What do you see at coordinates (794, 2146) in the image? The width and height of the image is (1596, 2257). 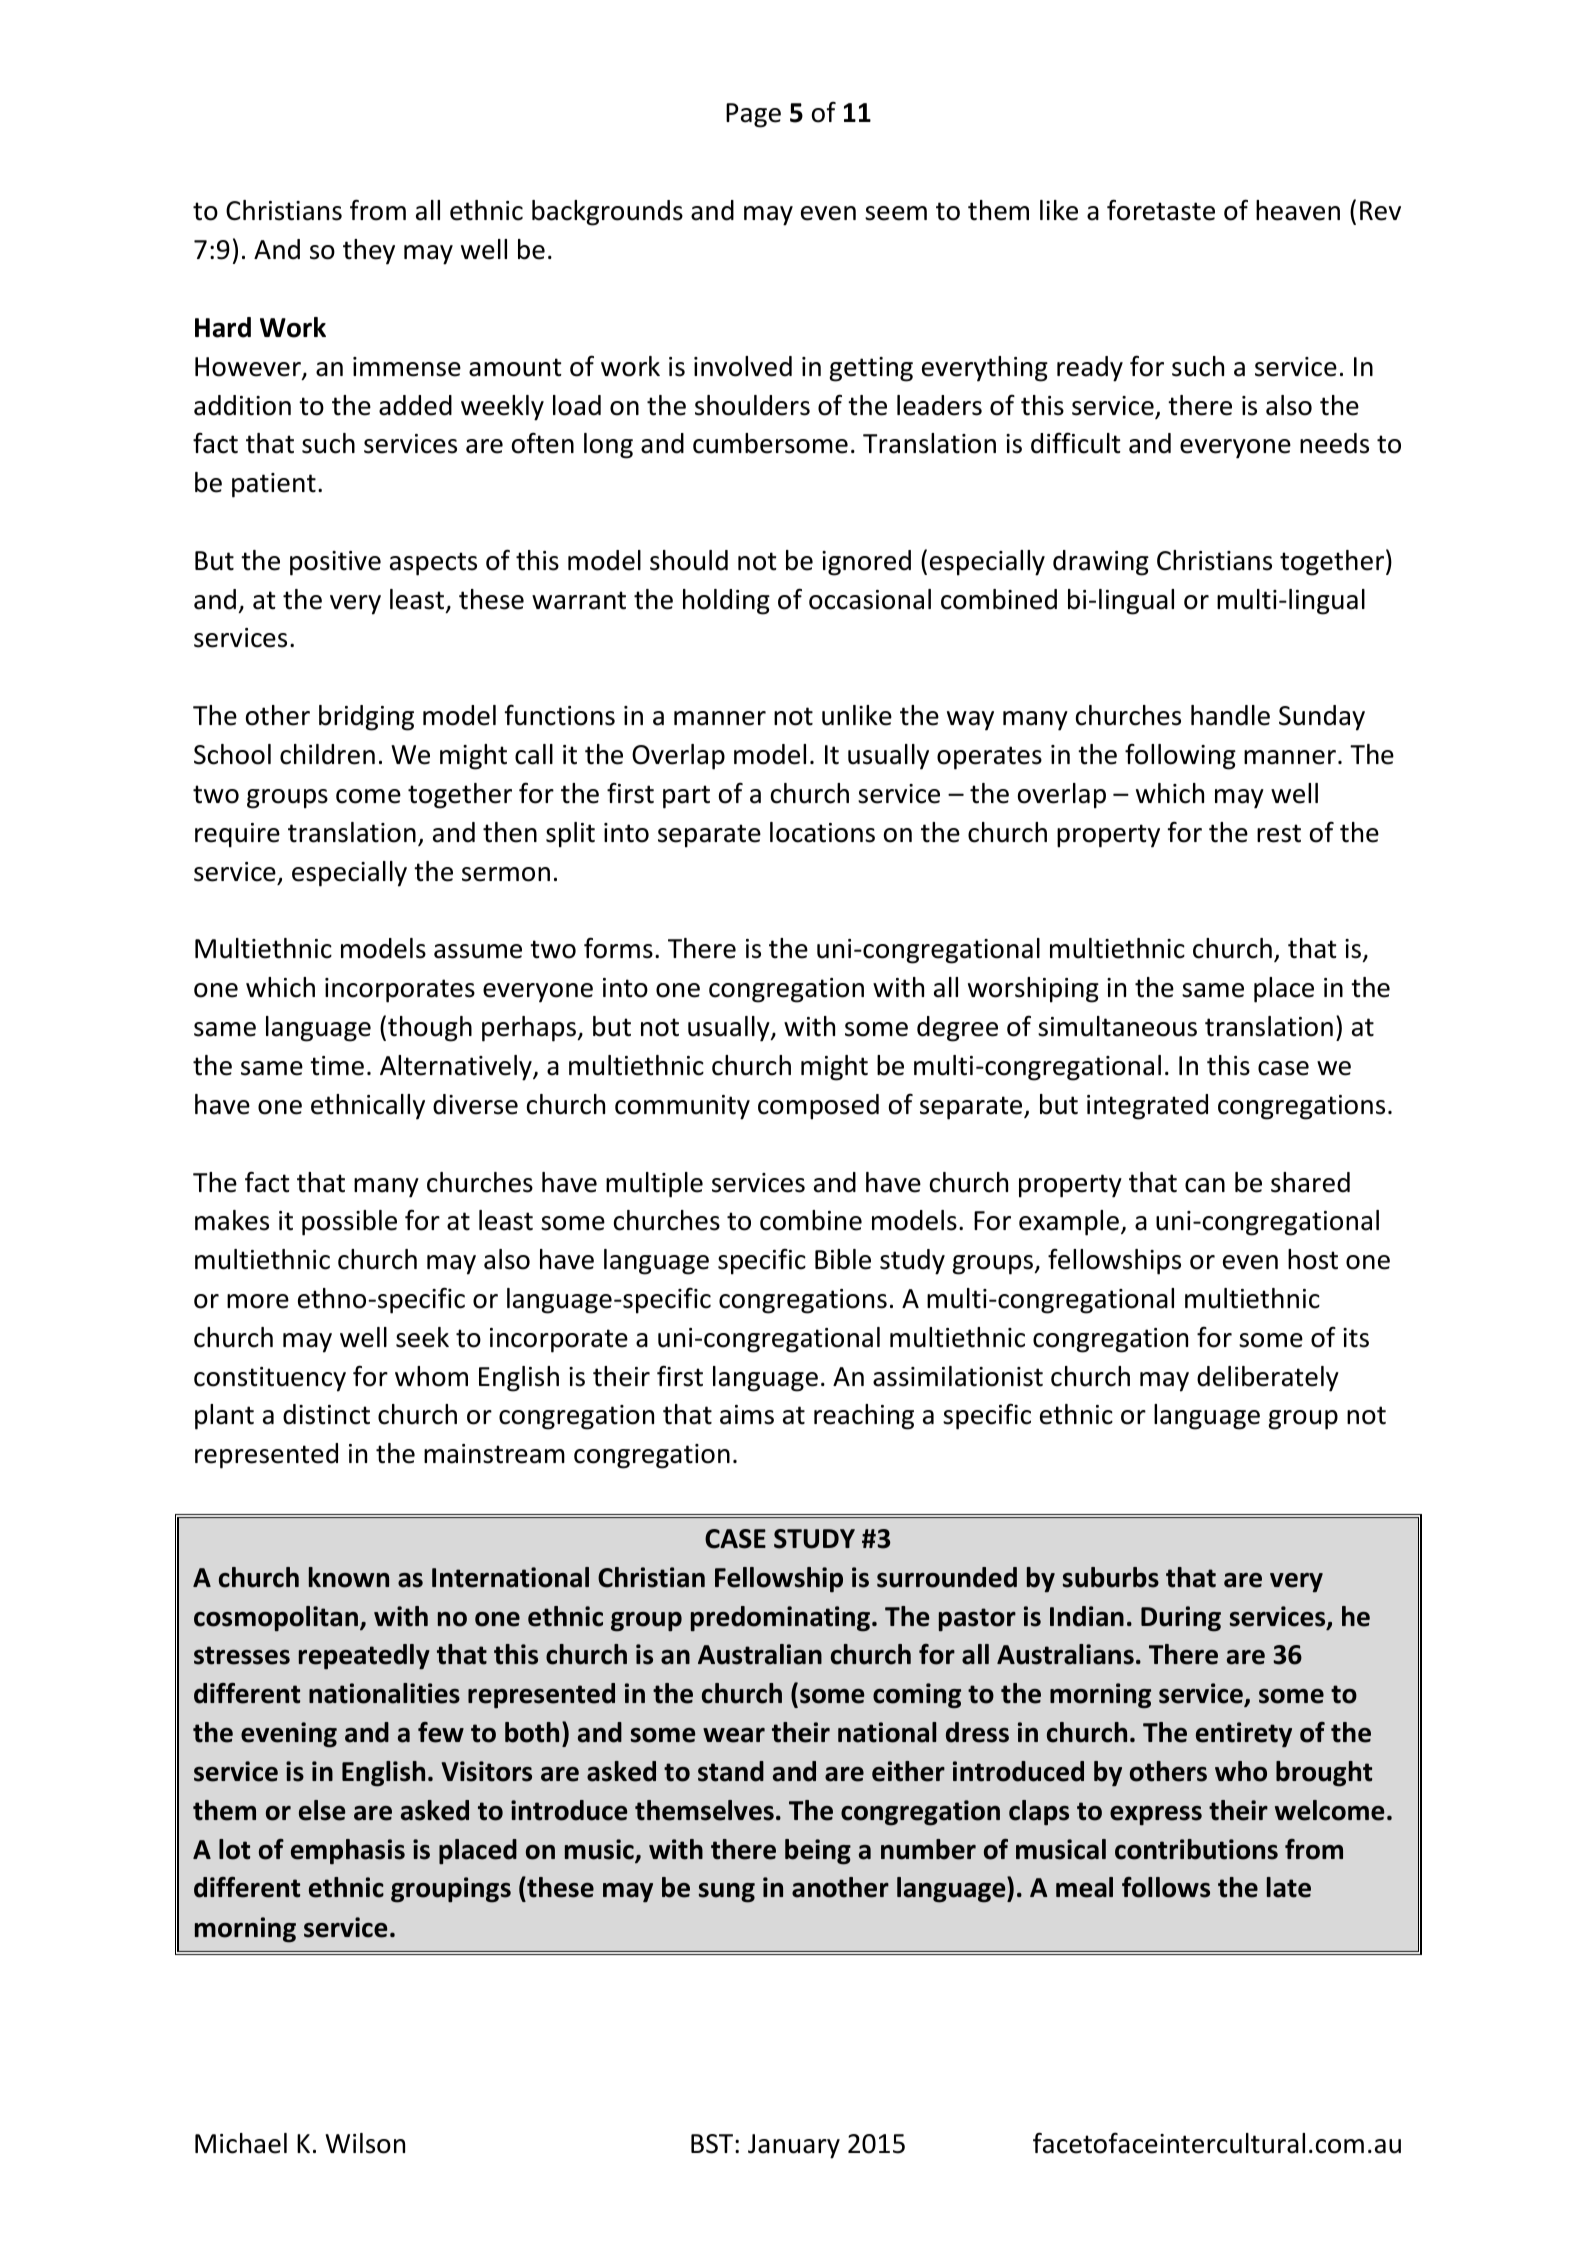 I see `January` at bounding box center [794, 2146].
